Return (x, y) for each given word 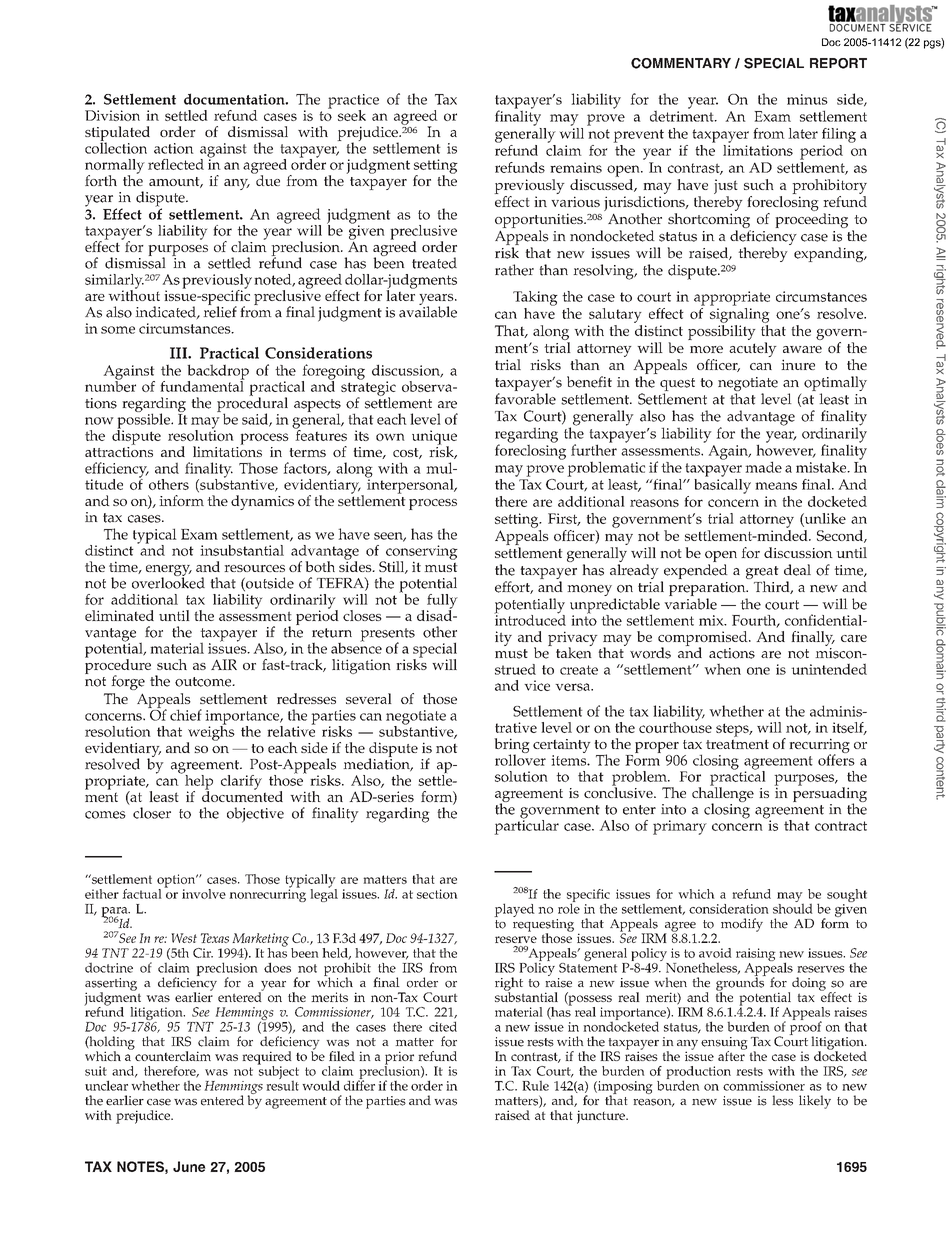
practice (353, 102)
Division (112, 115)
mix (712, 620)
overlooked (168, 582)
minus (807, 99)
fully (442, 602)
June (189, 1166)
